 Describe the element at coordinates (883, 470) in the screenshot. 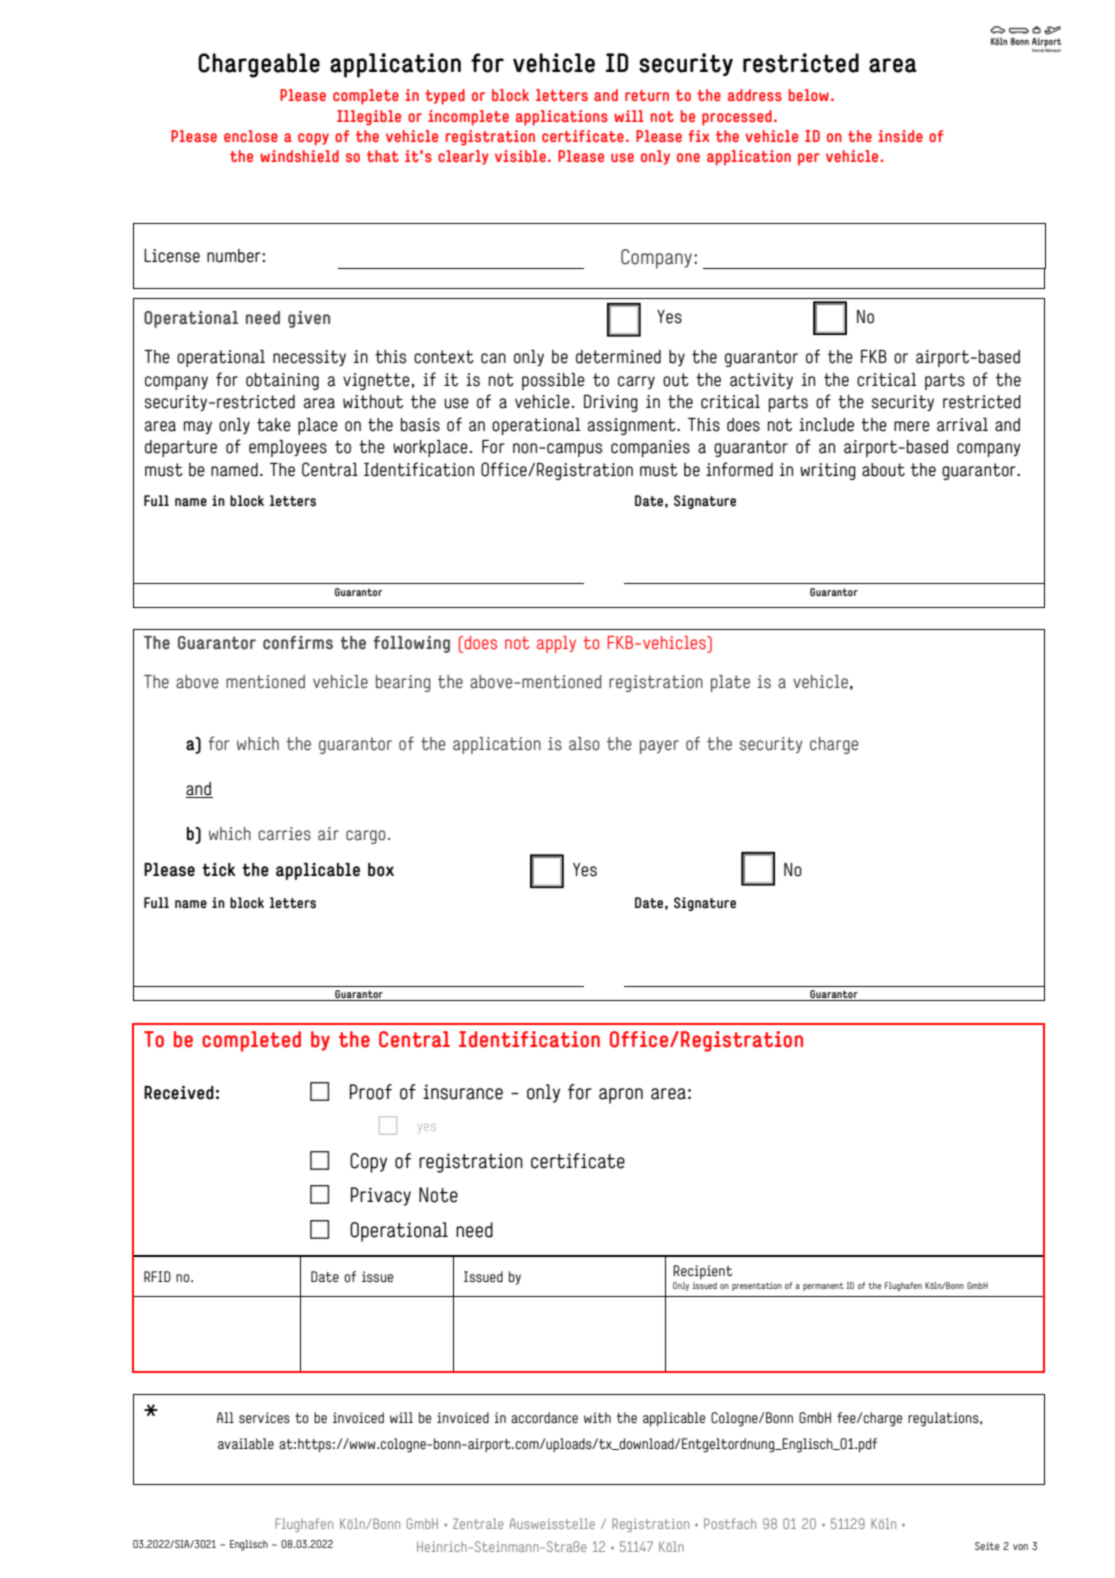

I see `about` at that location.
